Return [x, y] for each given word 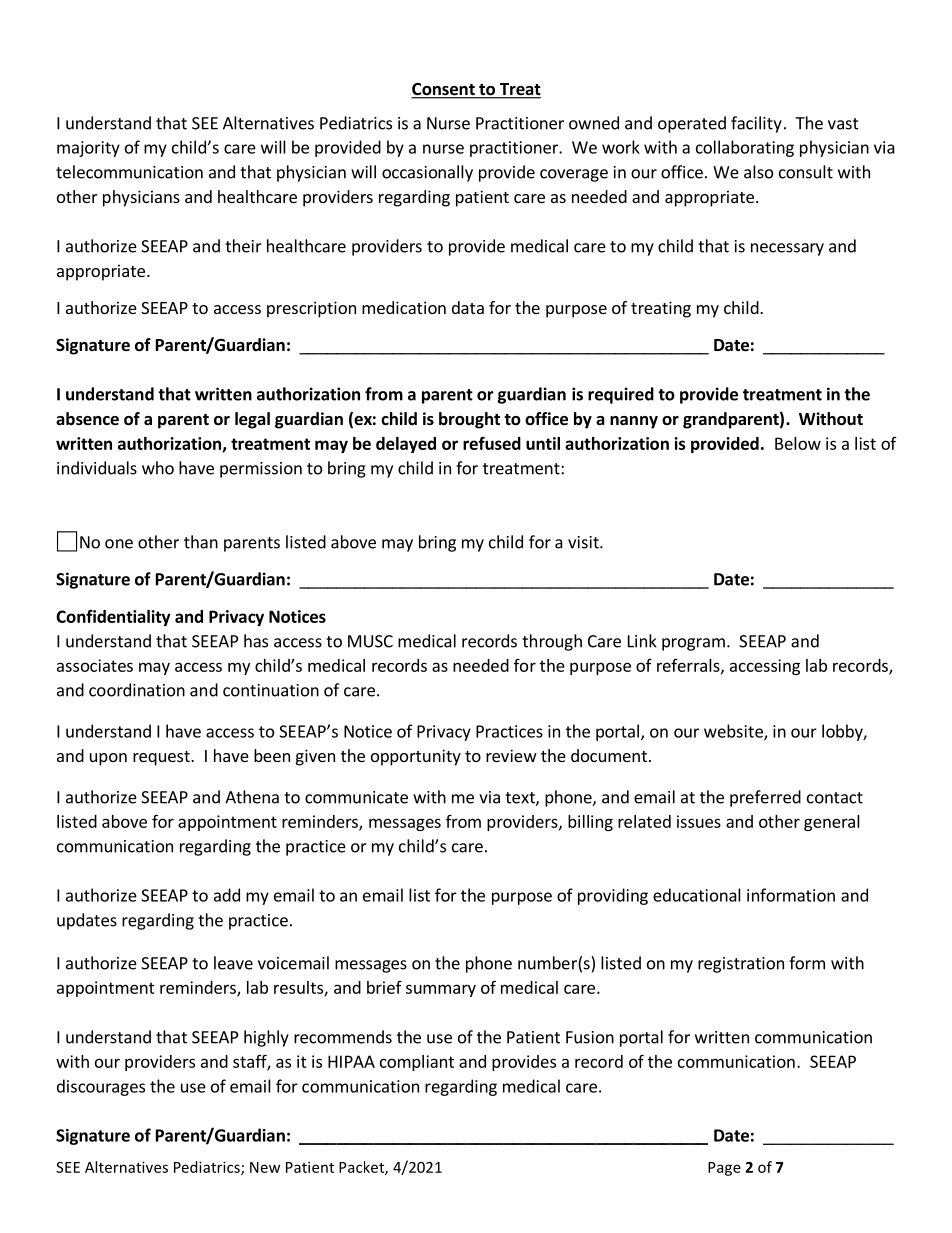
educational [697, 895]
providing [613, 896]
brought [469, 420]
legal [252, 420]
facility [756, 124]
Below [798, 443]
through [552, 642]
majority [88, 149]
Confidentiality [113, 618]
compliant [417, 1063]
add [227, 895]
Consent [444, 90]
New [265, 1167]
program [693, 644]
